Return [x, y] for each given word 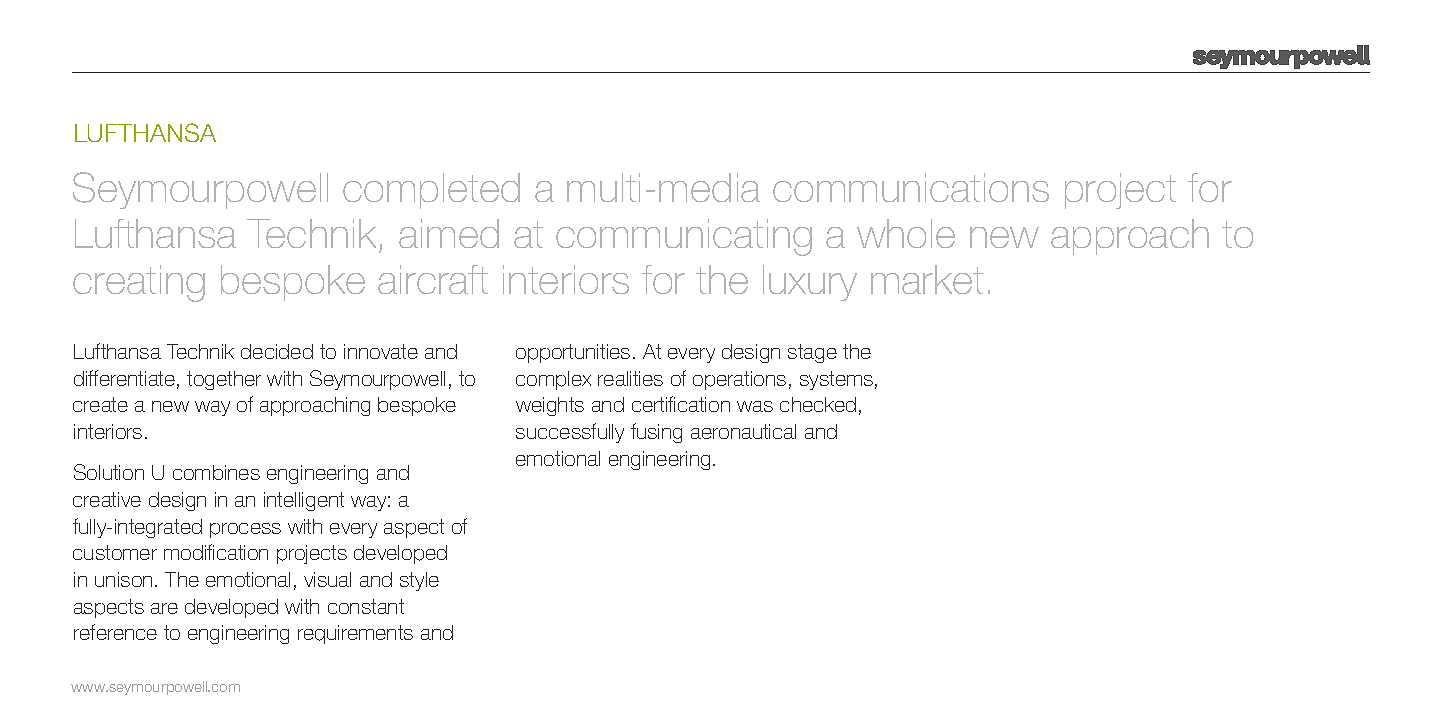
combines [216, 472]
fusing [656, 433]
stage [812, 353]
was [755, 406]
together [224, 380]
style [419, 581]
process [245, 530]
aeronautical [743, 431]
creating [139, 283]
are [164, 608]
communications [911, 187]
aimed [449, 233]
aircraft [433, 279]
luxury [810, 283]
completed [431, 191]
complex [553, 380]
